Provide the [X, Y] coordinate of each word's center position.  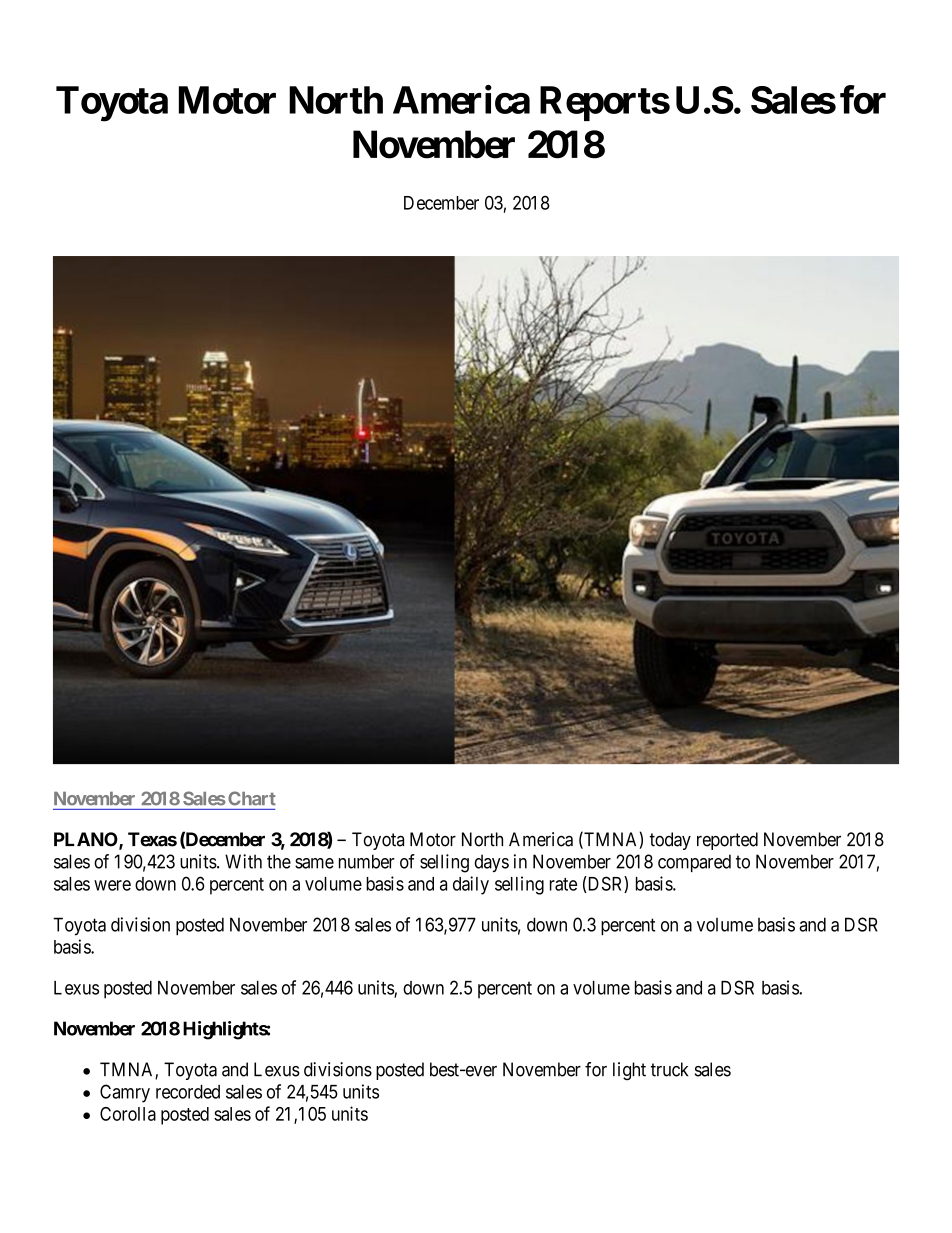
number [367, 861]
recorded [188, 1092]
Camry [125, 1093]
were [112, 885]
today [670, 841]
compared [694, 863]
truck [669, 1069]
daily [471, 885]
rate [563, 884]
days [491, 863]
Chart [252, 798]
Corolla [128, 1114]
